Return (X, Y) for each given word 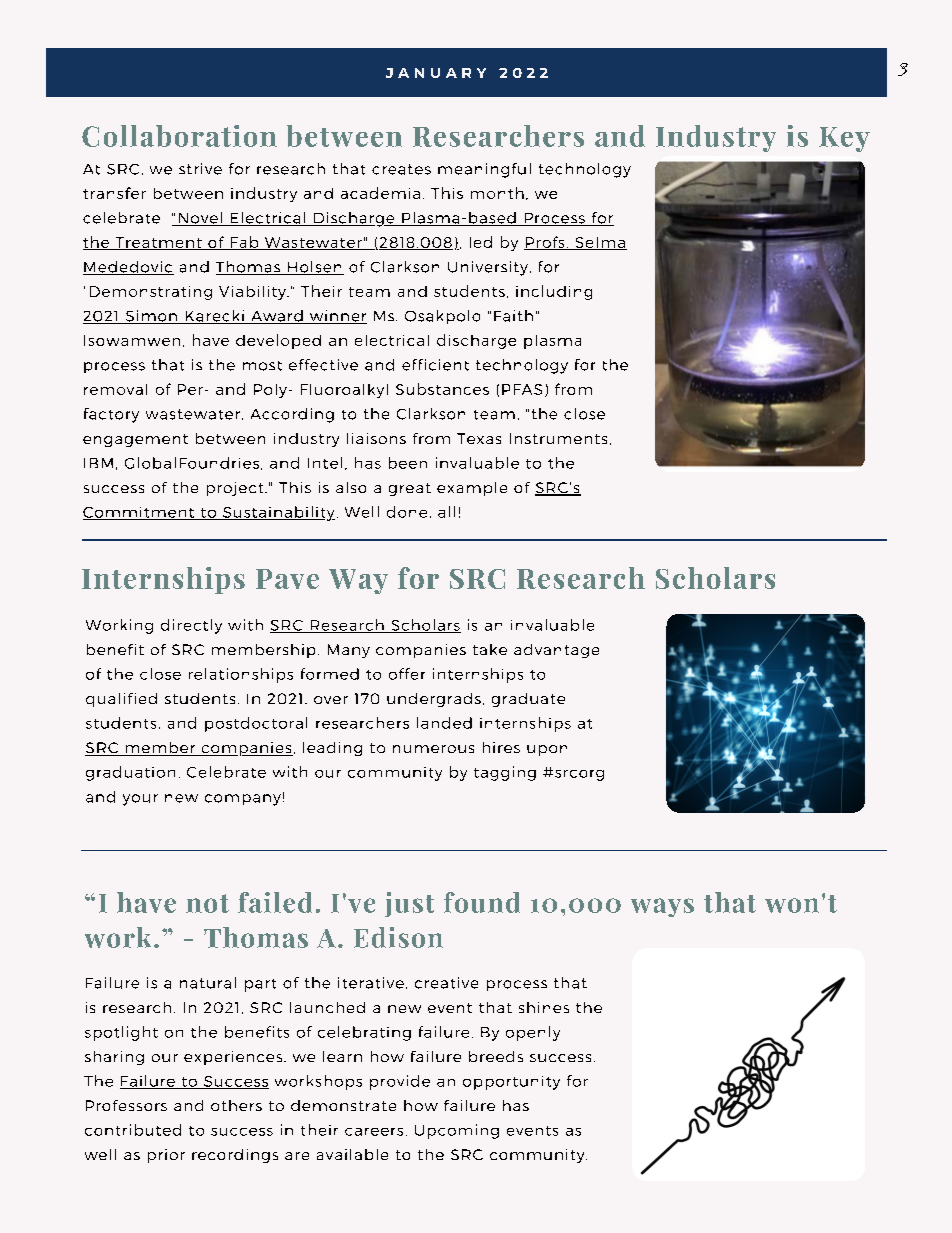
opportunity (511, 1083)
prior (166, 1156)
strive (200, 169)
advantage (556, 651)
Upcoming (457, 1131)
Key (844, 139)
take (490, 649)
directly (191, 626)
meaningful (484, 170)
